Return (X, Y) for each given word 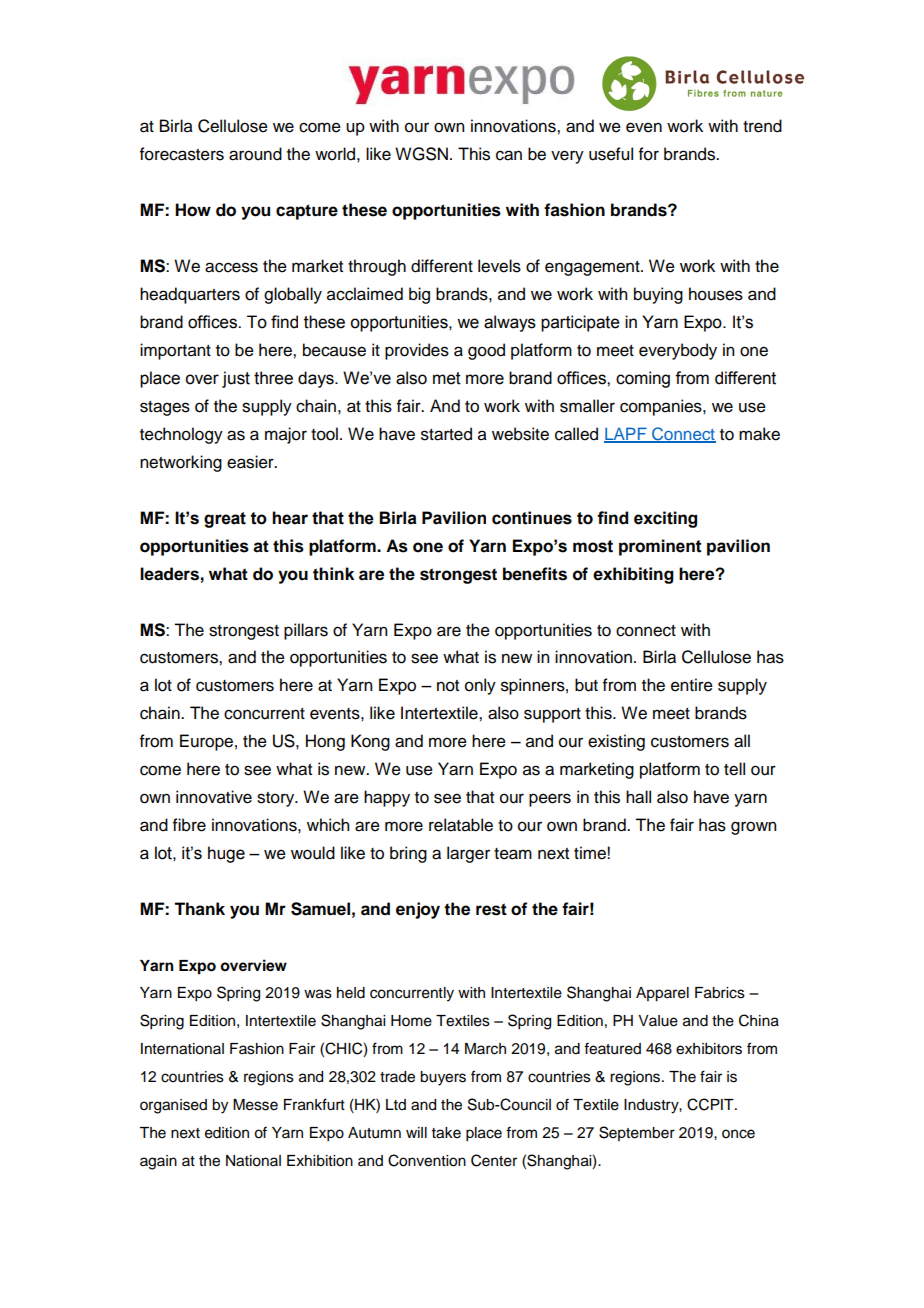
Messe (255, 1105)
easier (251, 462)
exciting (665, 519)
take (446, 1133)
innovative (214, 797)
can (509, 155)
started (446, 434)
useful (611, 154)
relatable (461, 825)
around (255, 154)
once (738, 1134)
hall (638, 797)
